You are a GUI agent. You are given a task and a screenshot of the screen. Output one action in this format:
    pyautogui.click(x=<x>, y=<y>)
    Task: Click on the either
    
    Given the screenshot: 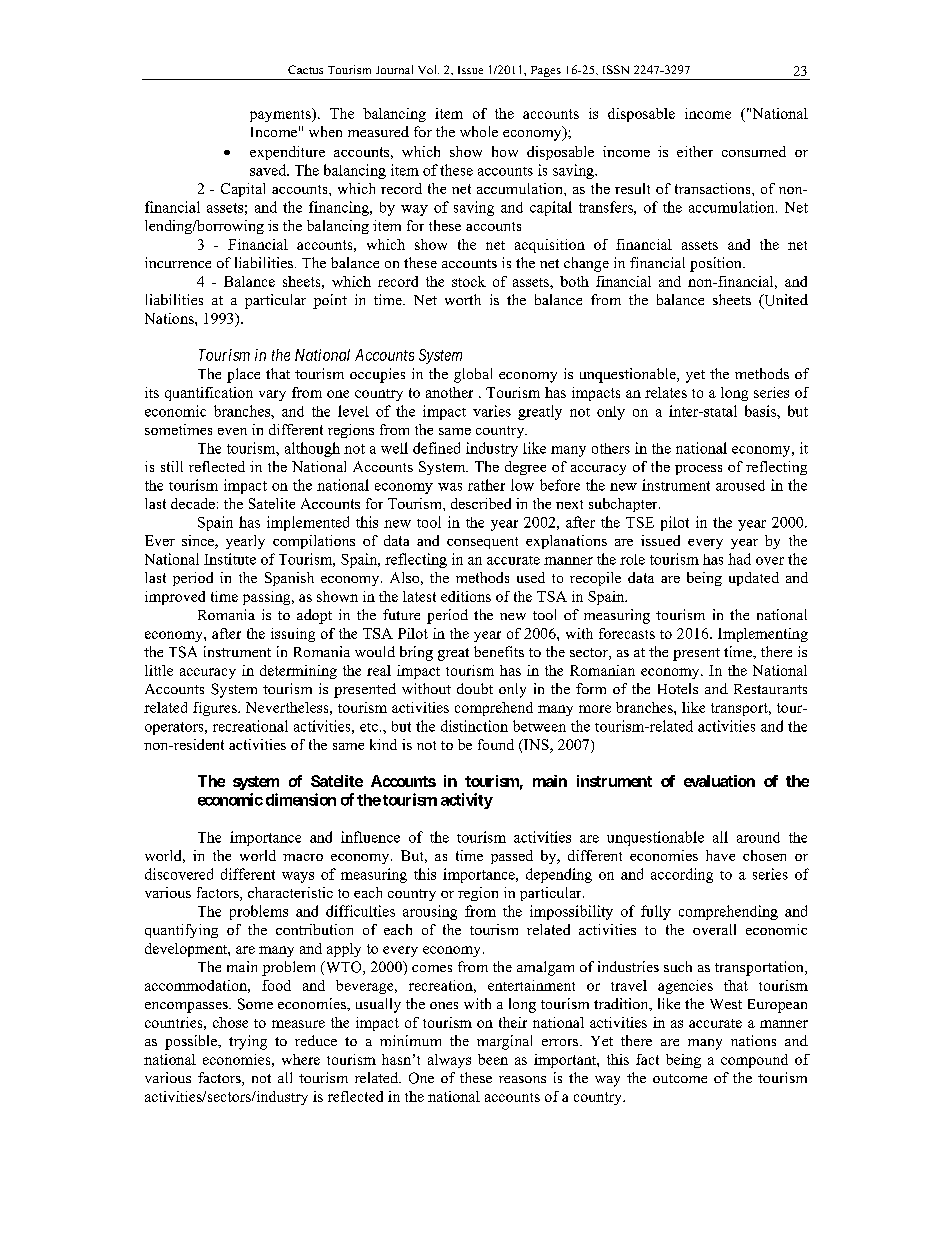 What is the action you would take?
    pyautogui.click(x=695, y=151)
